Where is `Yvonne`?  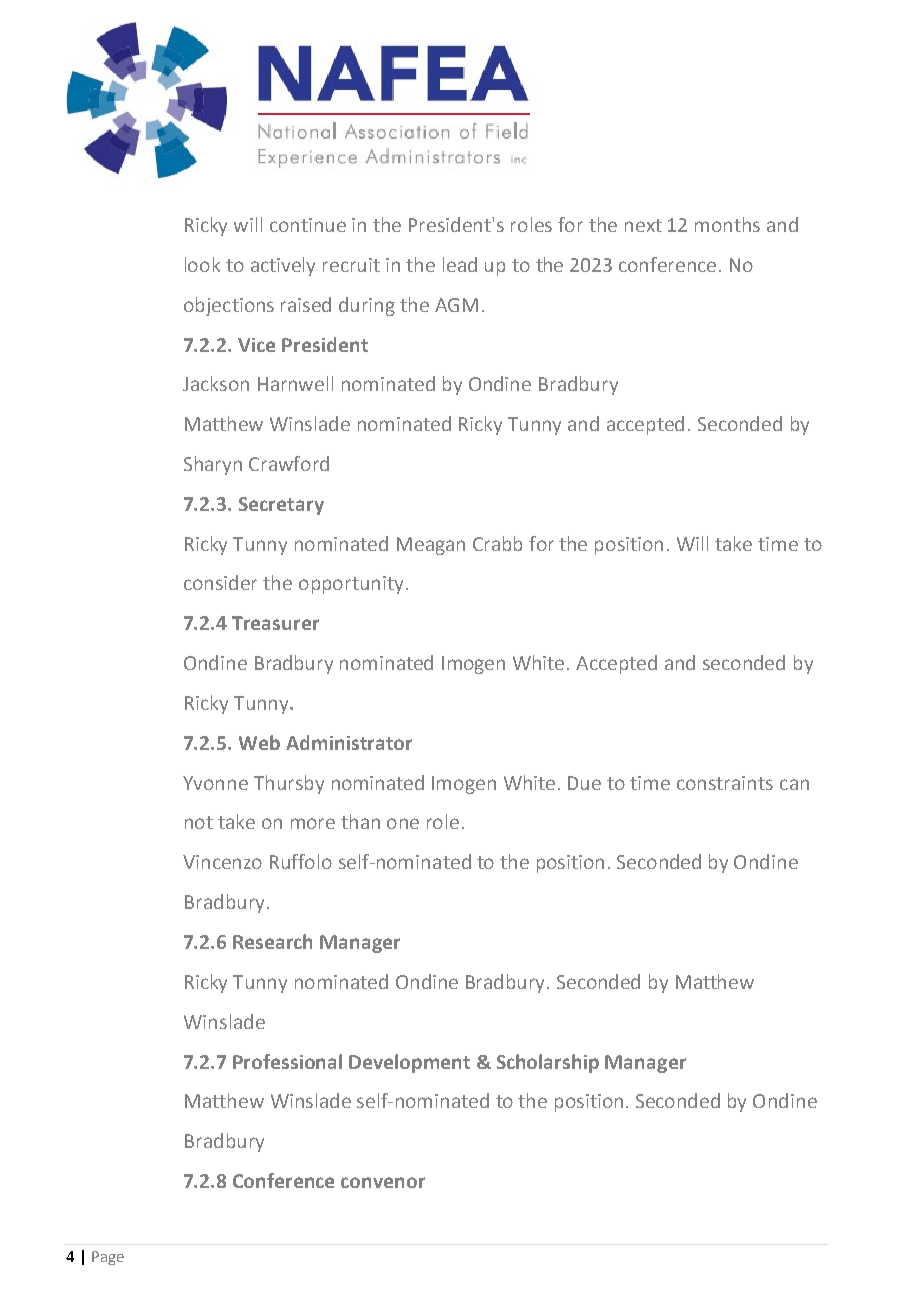
Yvonne is located at coordinates (215, 783).
